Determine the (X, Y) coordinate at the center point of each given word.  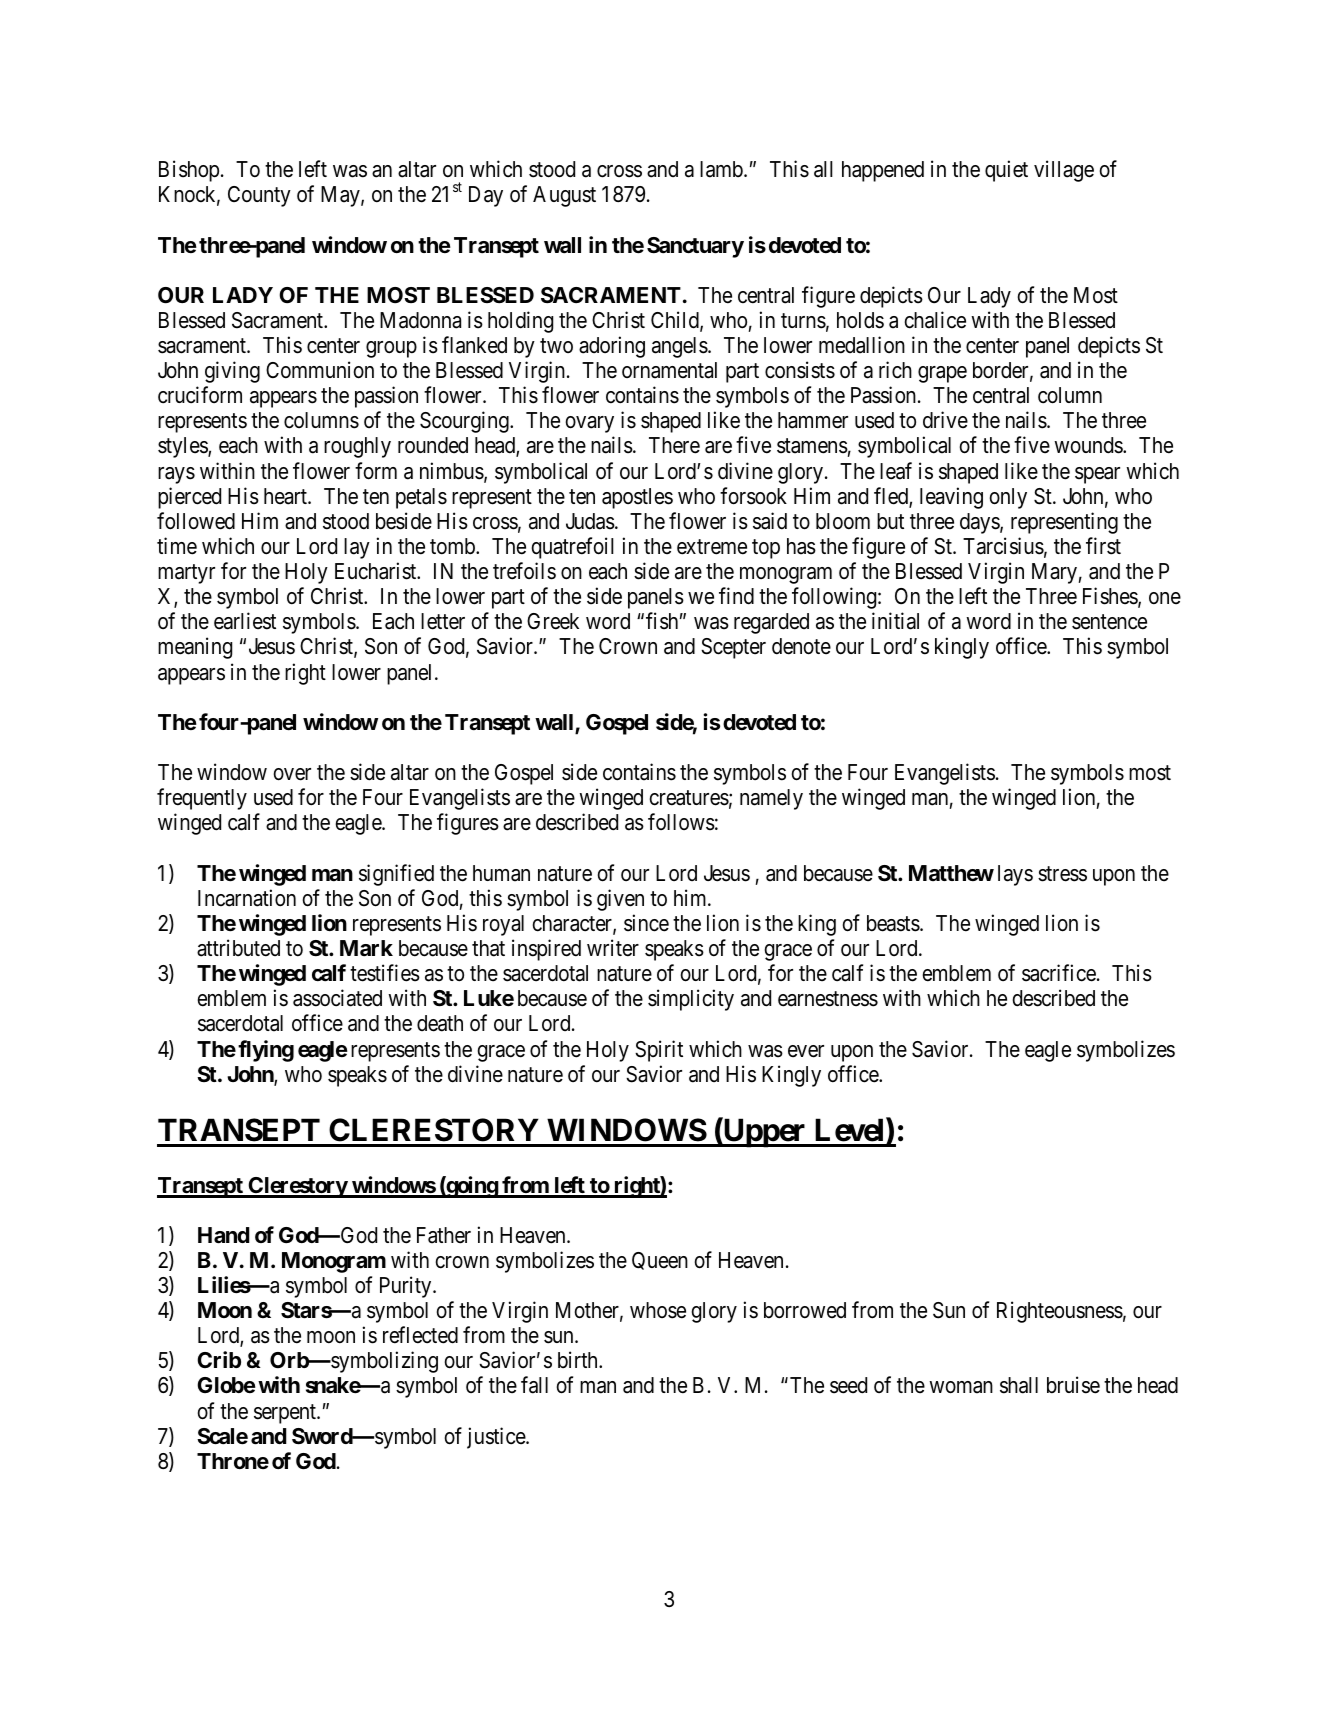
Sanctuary (695, 247)
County (259, 196)
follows (681, 822)
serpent (286, 1414)
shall (1019, 1385)
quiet (1006, 171)
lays (1015, 875)
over (292, 774)
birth (579, 1359)
